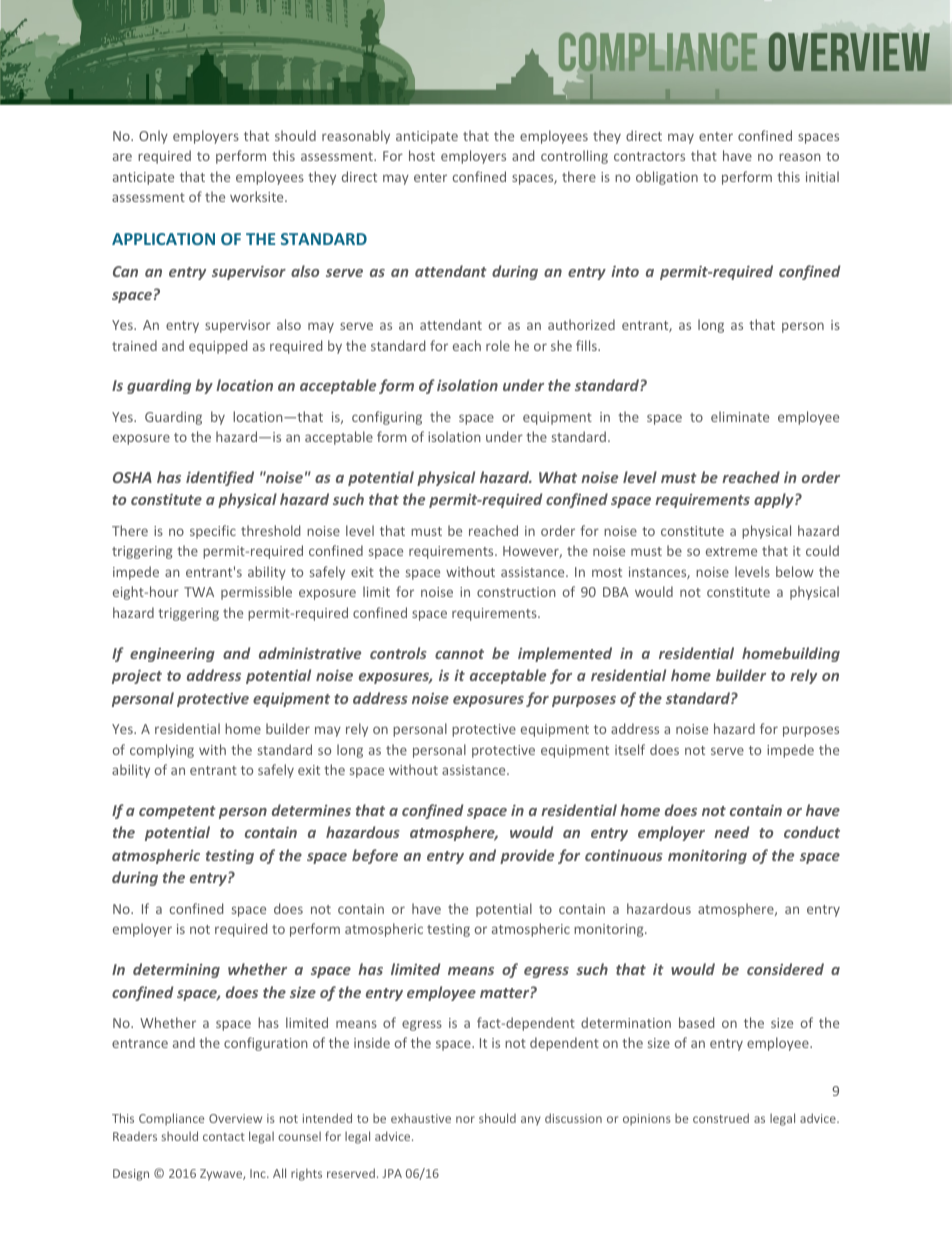  I want to click on provide, so click(527, 856).
